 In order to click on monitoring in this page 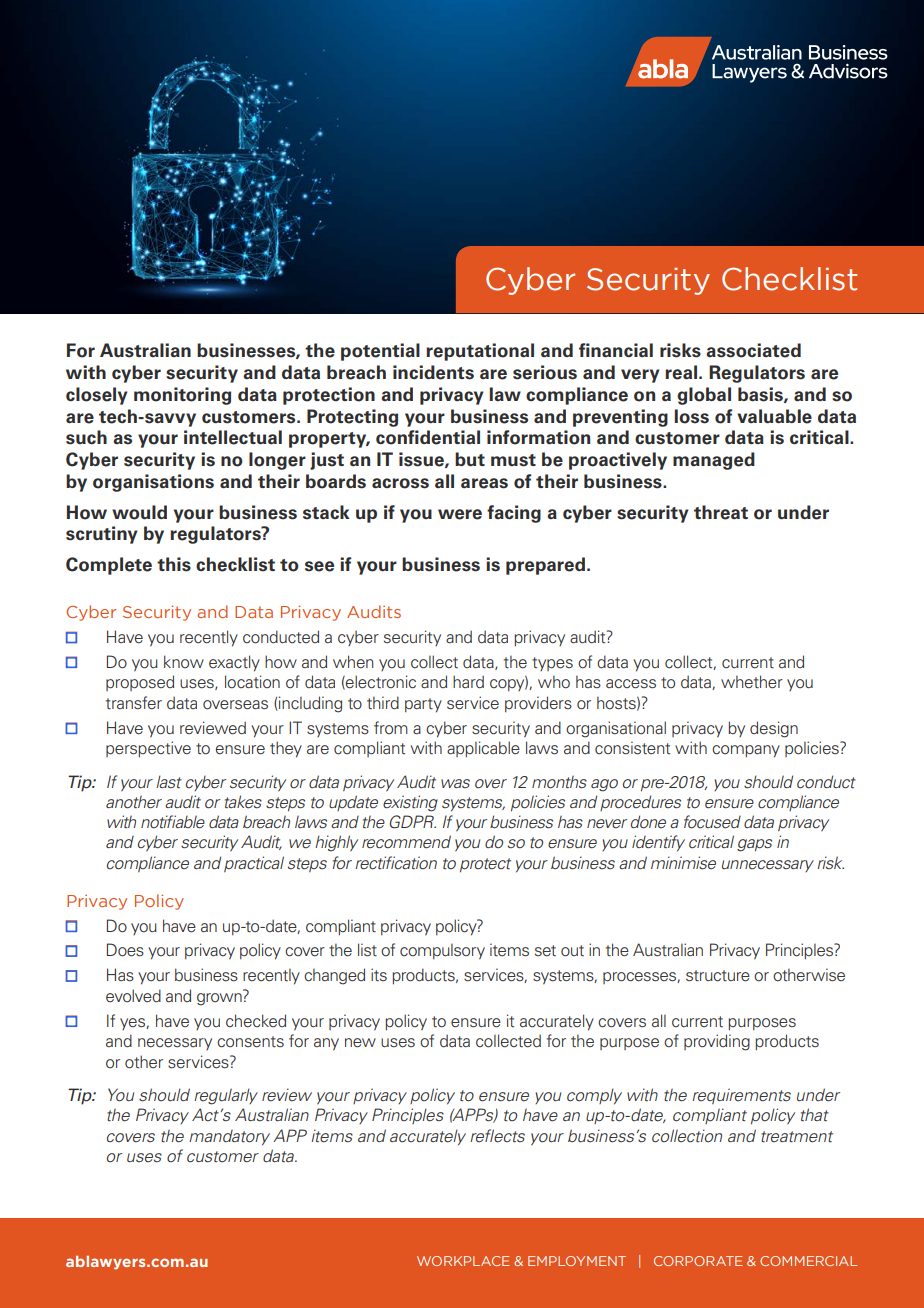, I will do `click(182, 396)`.
